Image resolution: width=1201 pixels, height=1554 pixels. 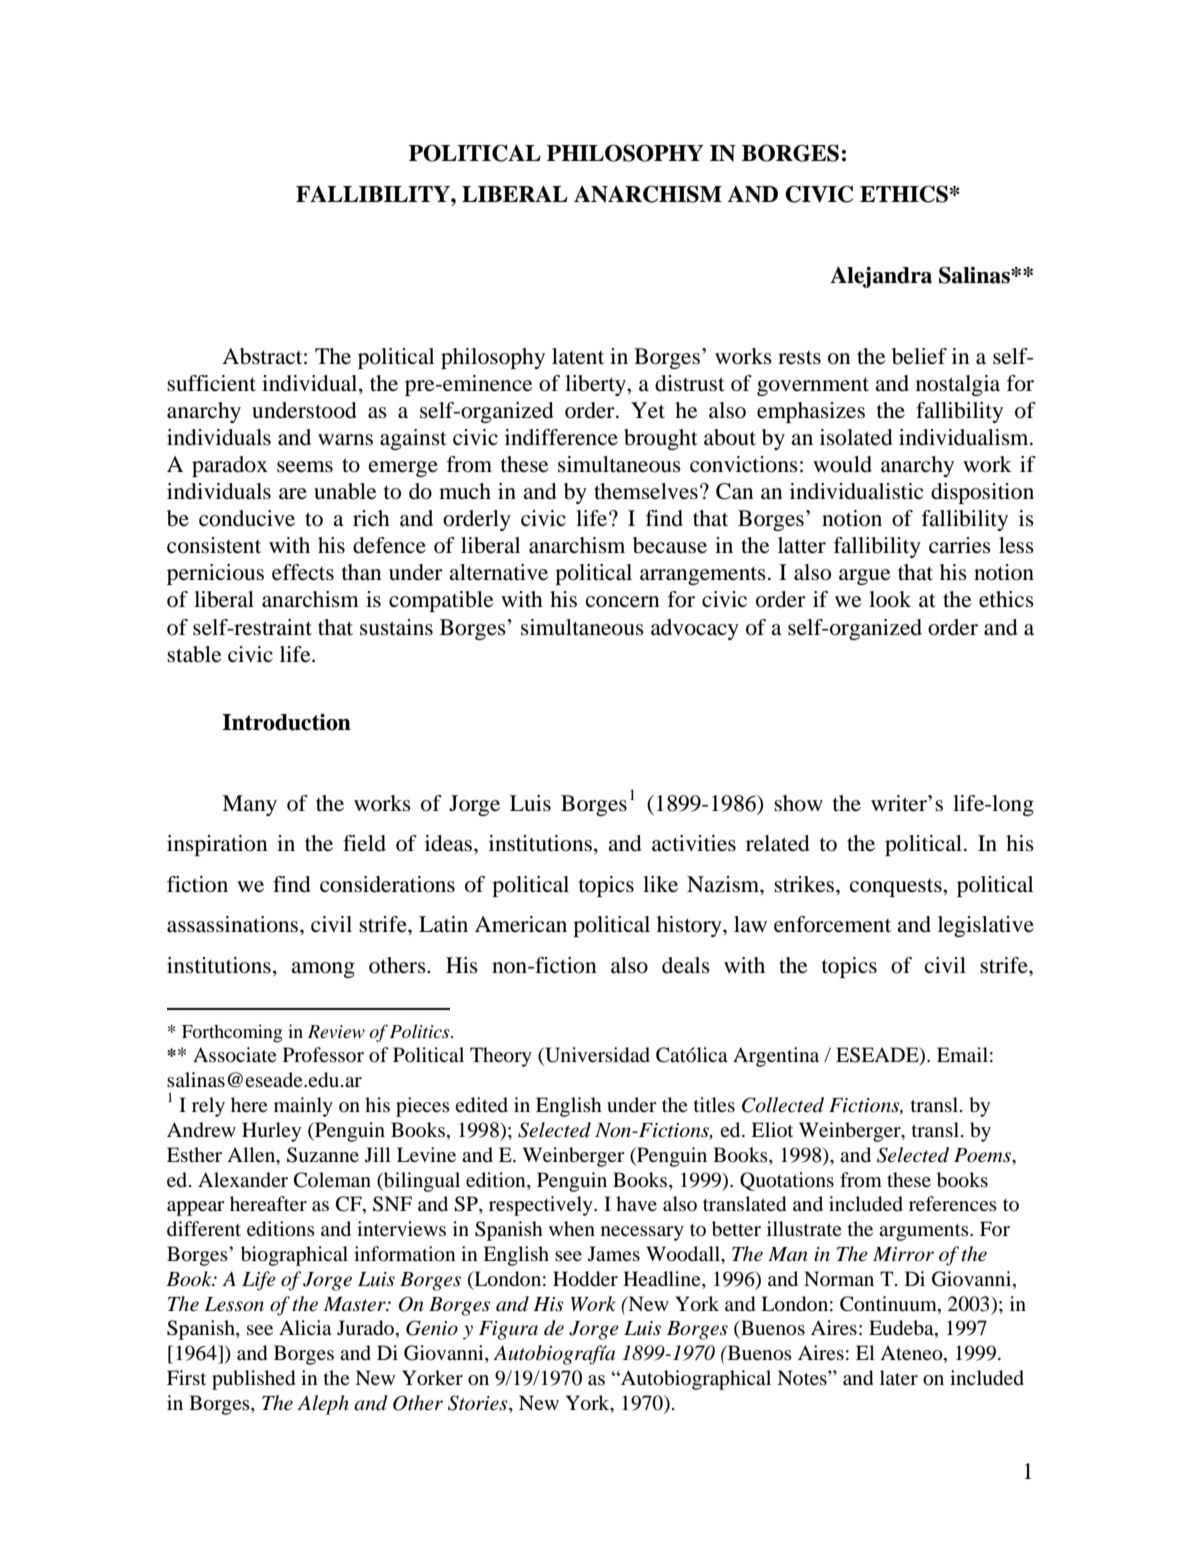 I want to click on Alejandra, so click(x=881, y=277).
